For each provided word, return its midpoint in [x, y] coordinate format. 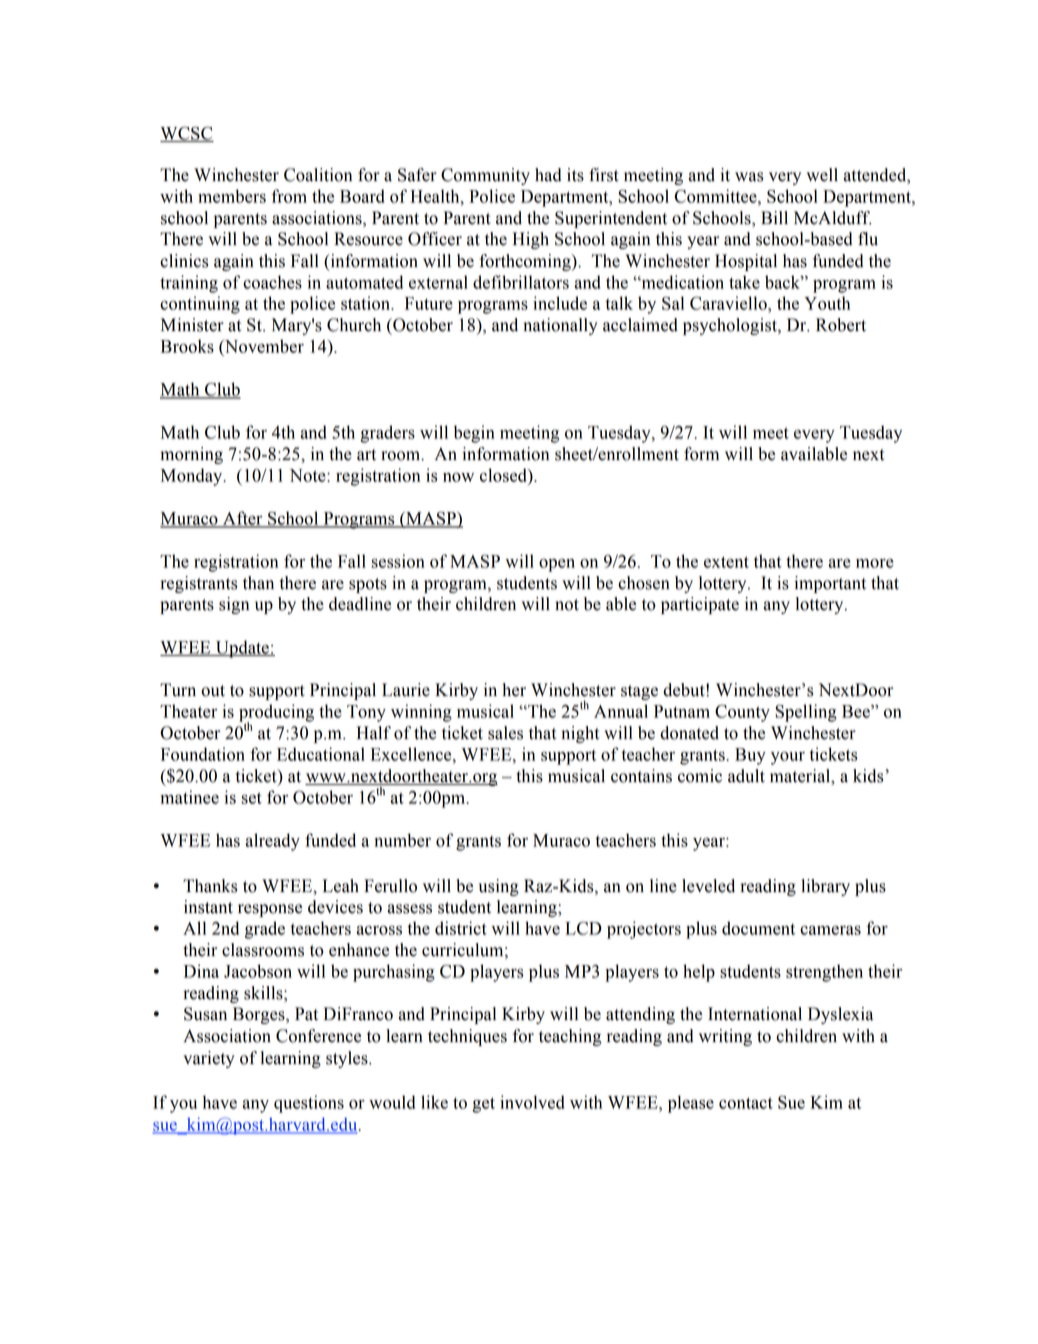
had [548, 175]
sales [505, 733]
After [243, 519]
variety [208, 1059]
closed [504, 475]
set [252, 798]
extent [726, 562]
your [788, 758]
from [289, 196]
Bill [774, 217]
